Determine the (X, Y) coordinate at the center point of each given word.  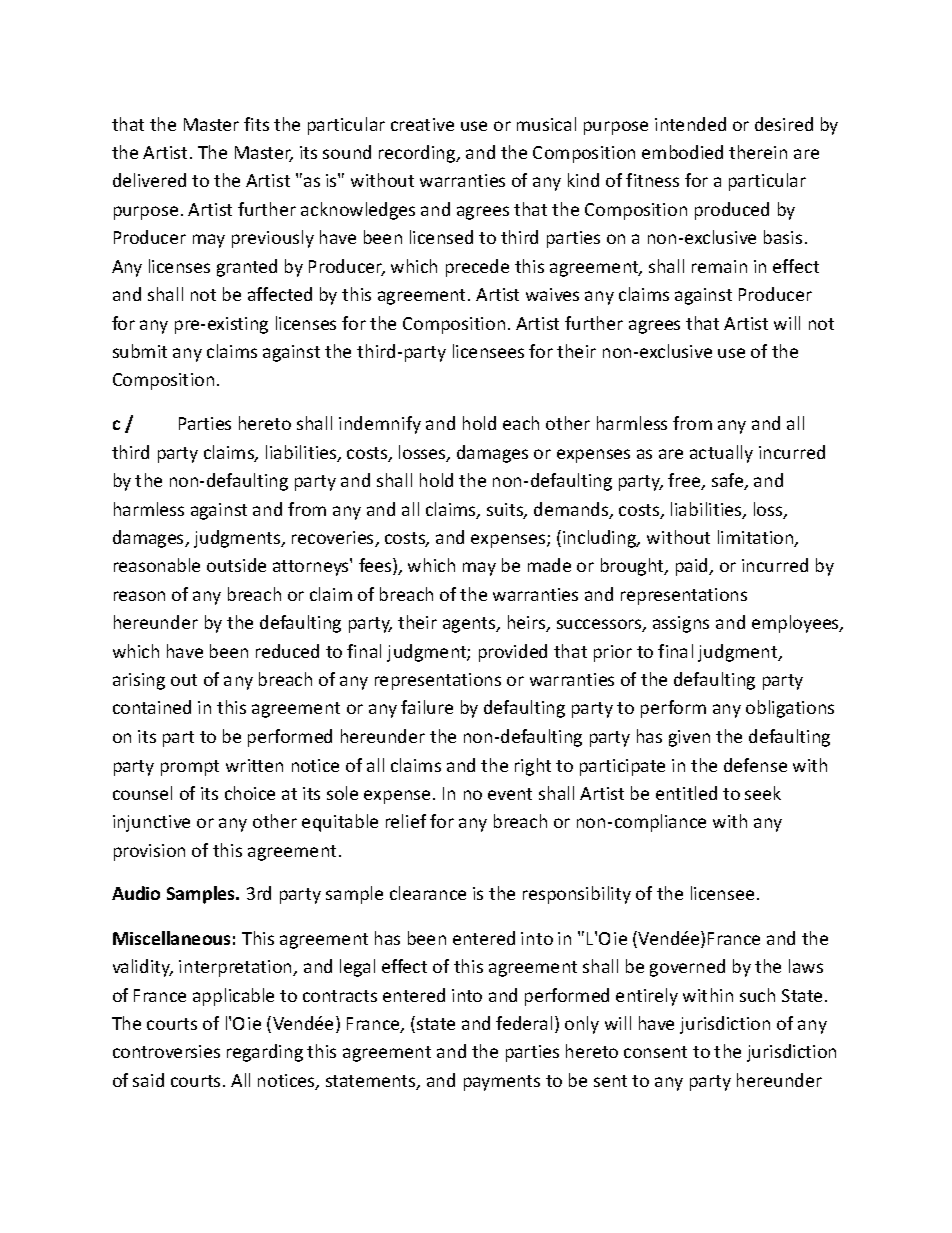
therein (758, 152)
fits (256, 124)
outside (236, 565)
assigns (681, 624)
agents (470, 625)
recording (418, 154)
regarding (265, 1053)
